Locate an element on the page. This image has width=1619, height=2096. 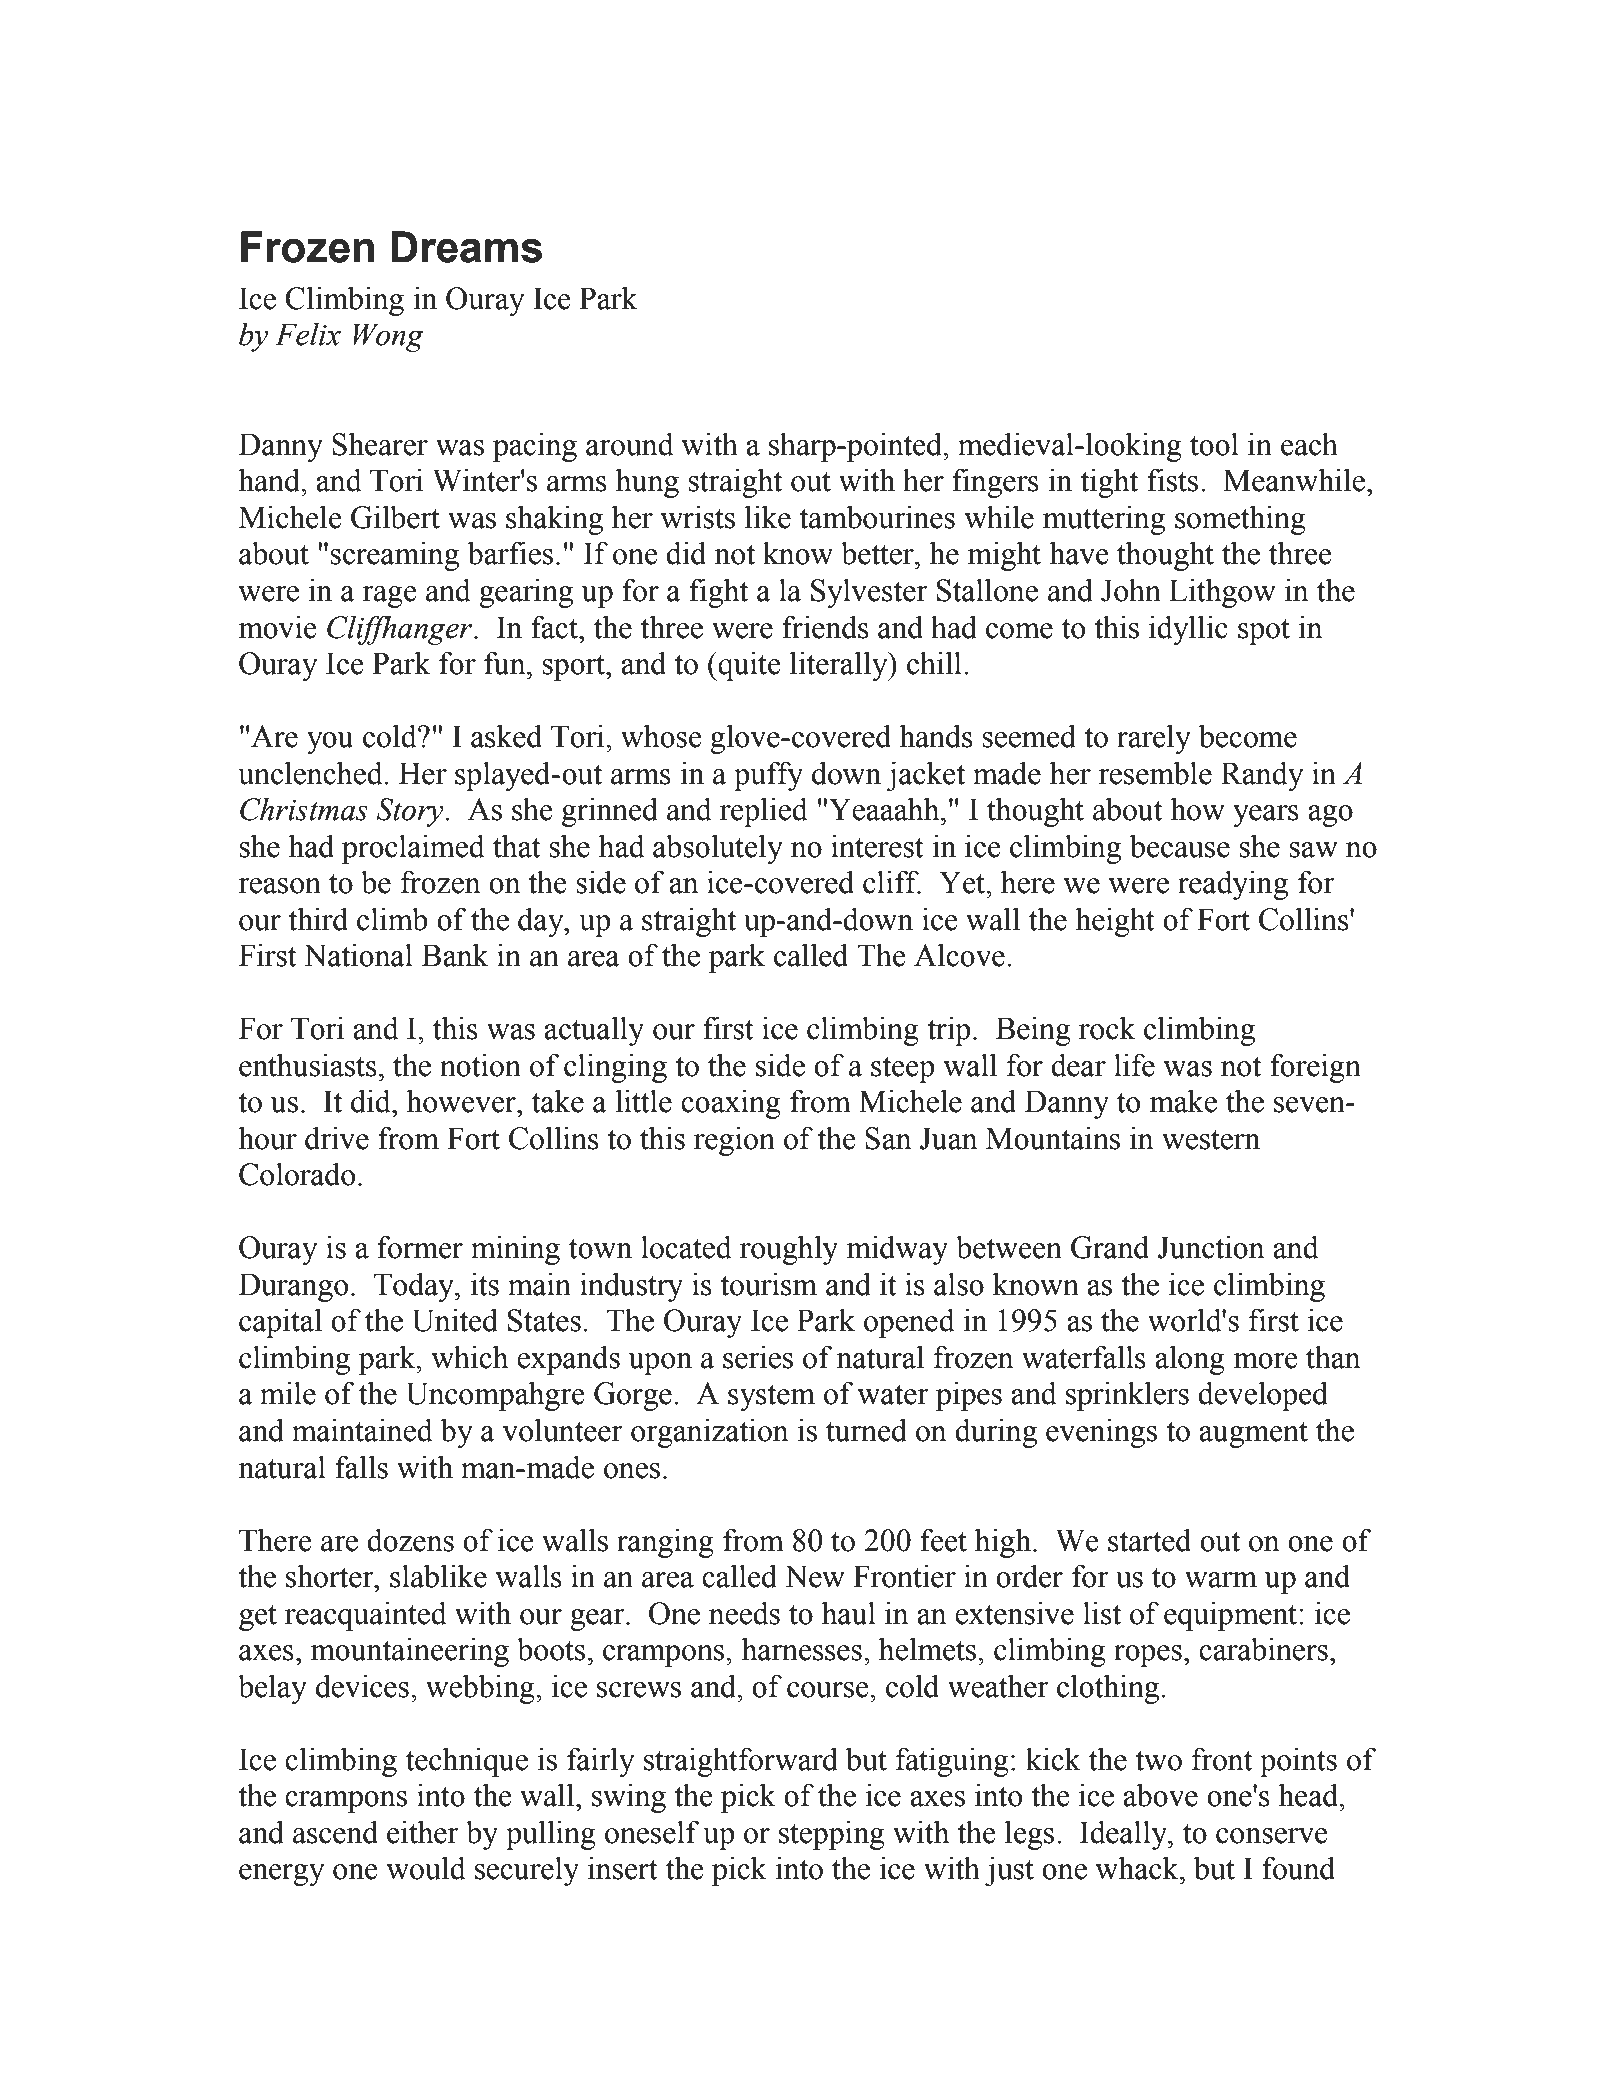
enthusiasts is located at coordinates (308, 1065).
